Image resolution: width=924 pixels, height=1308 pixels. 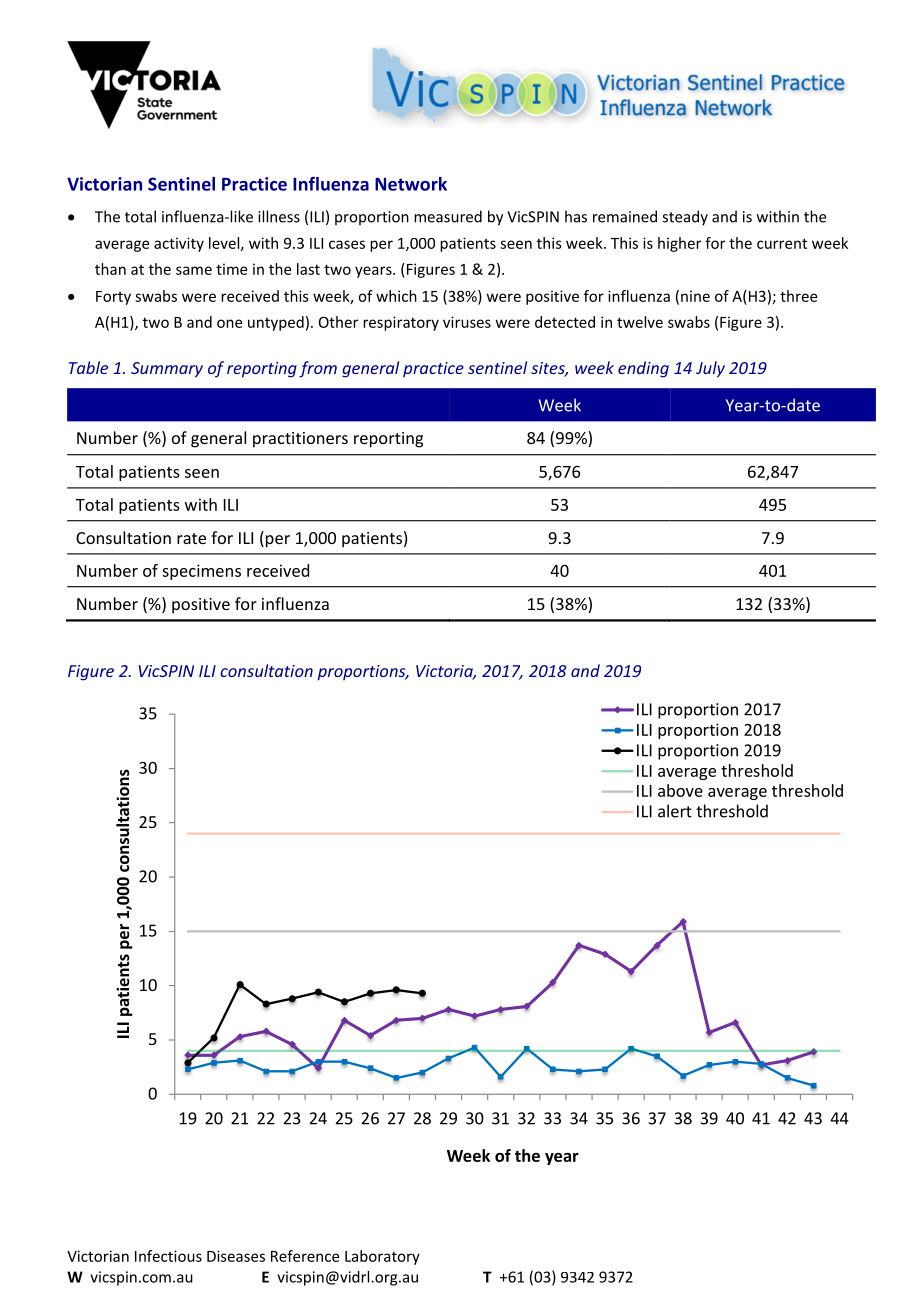 What do you see at coordinates (300, 440) in the document?
I see `practitioners` at bounding box center [300, 440].
